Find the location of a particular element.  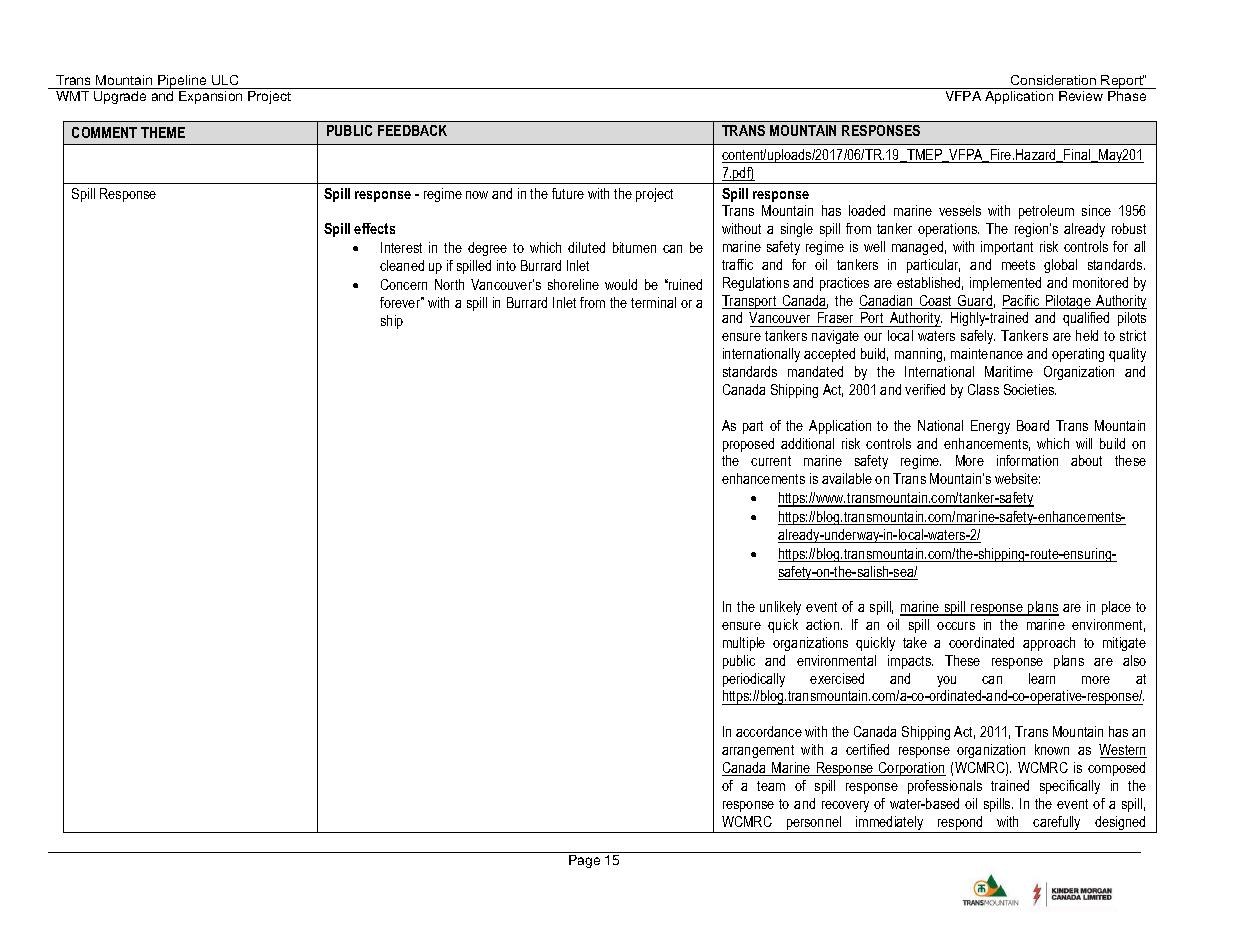

Page is located at coordinates (584, 861).
